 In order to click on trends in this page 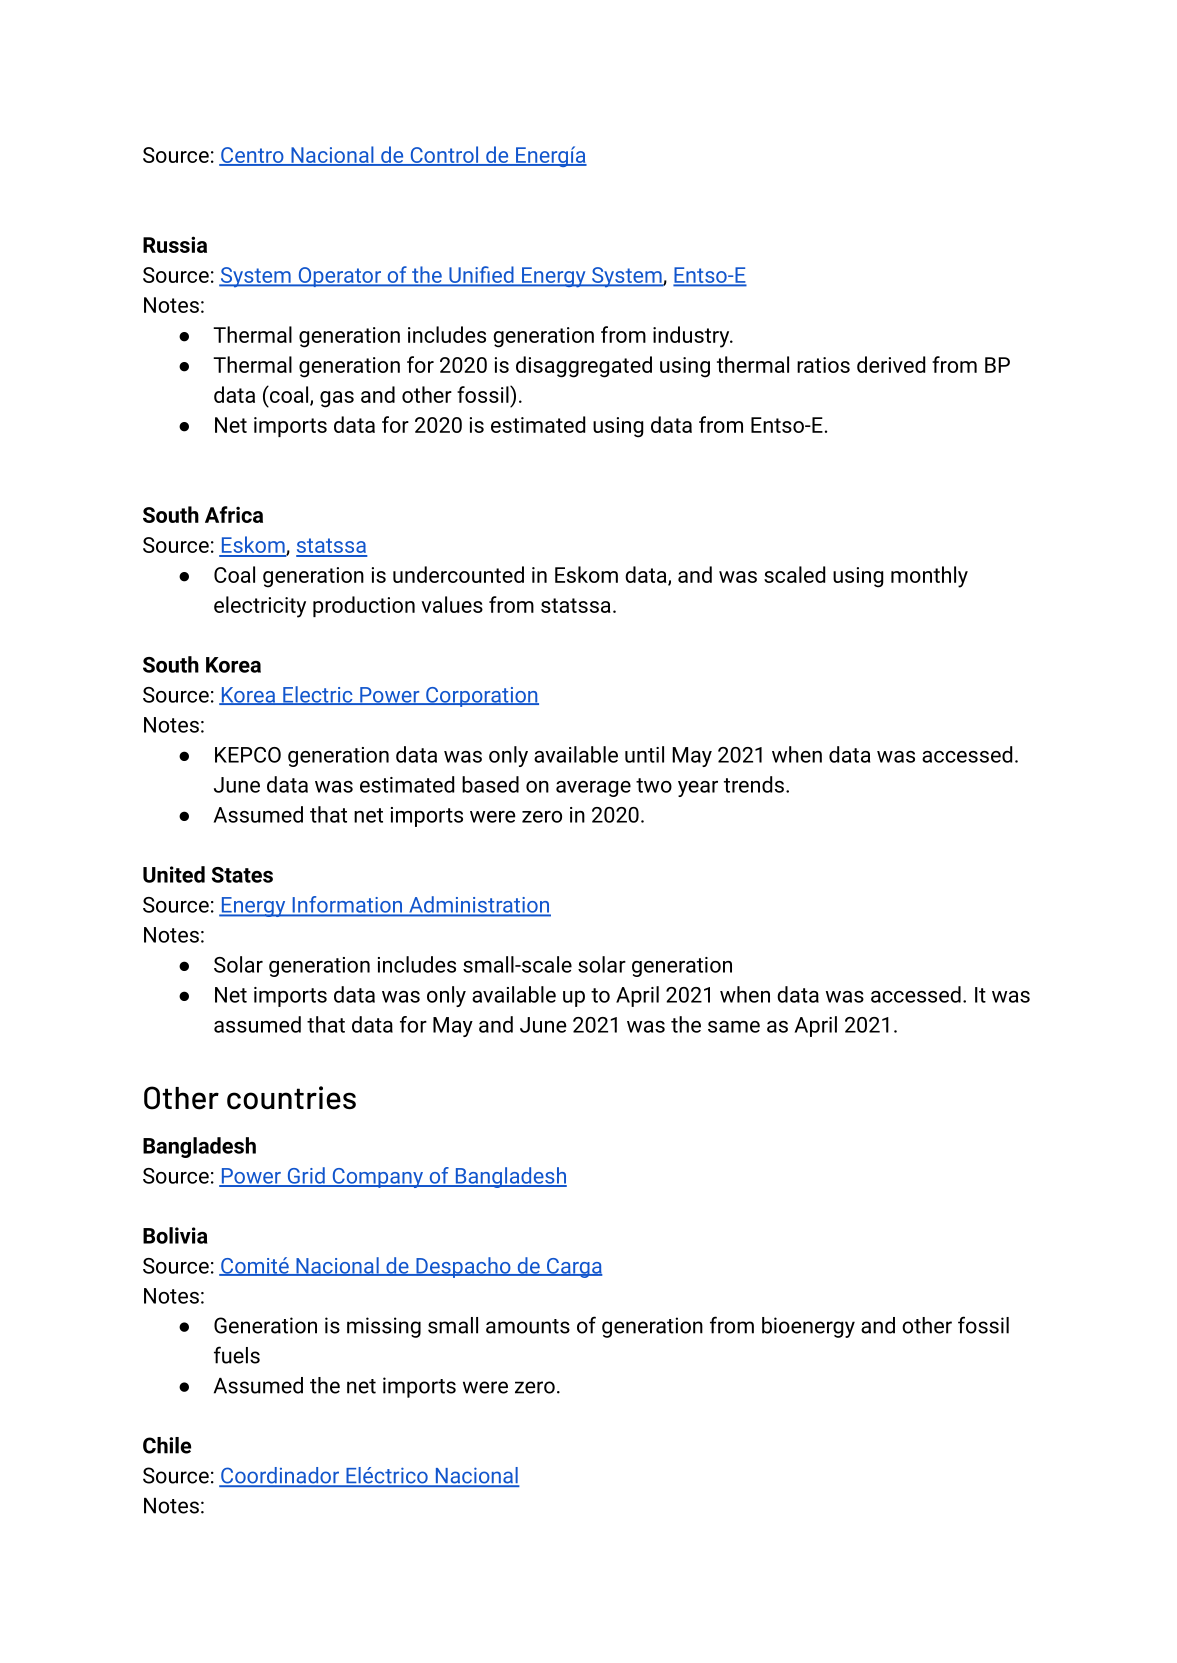, I will do `click(754, 784)`.
